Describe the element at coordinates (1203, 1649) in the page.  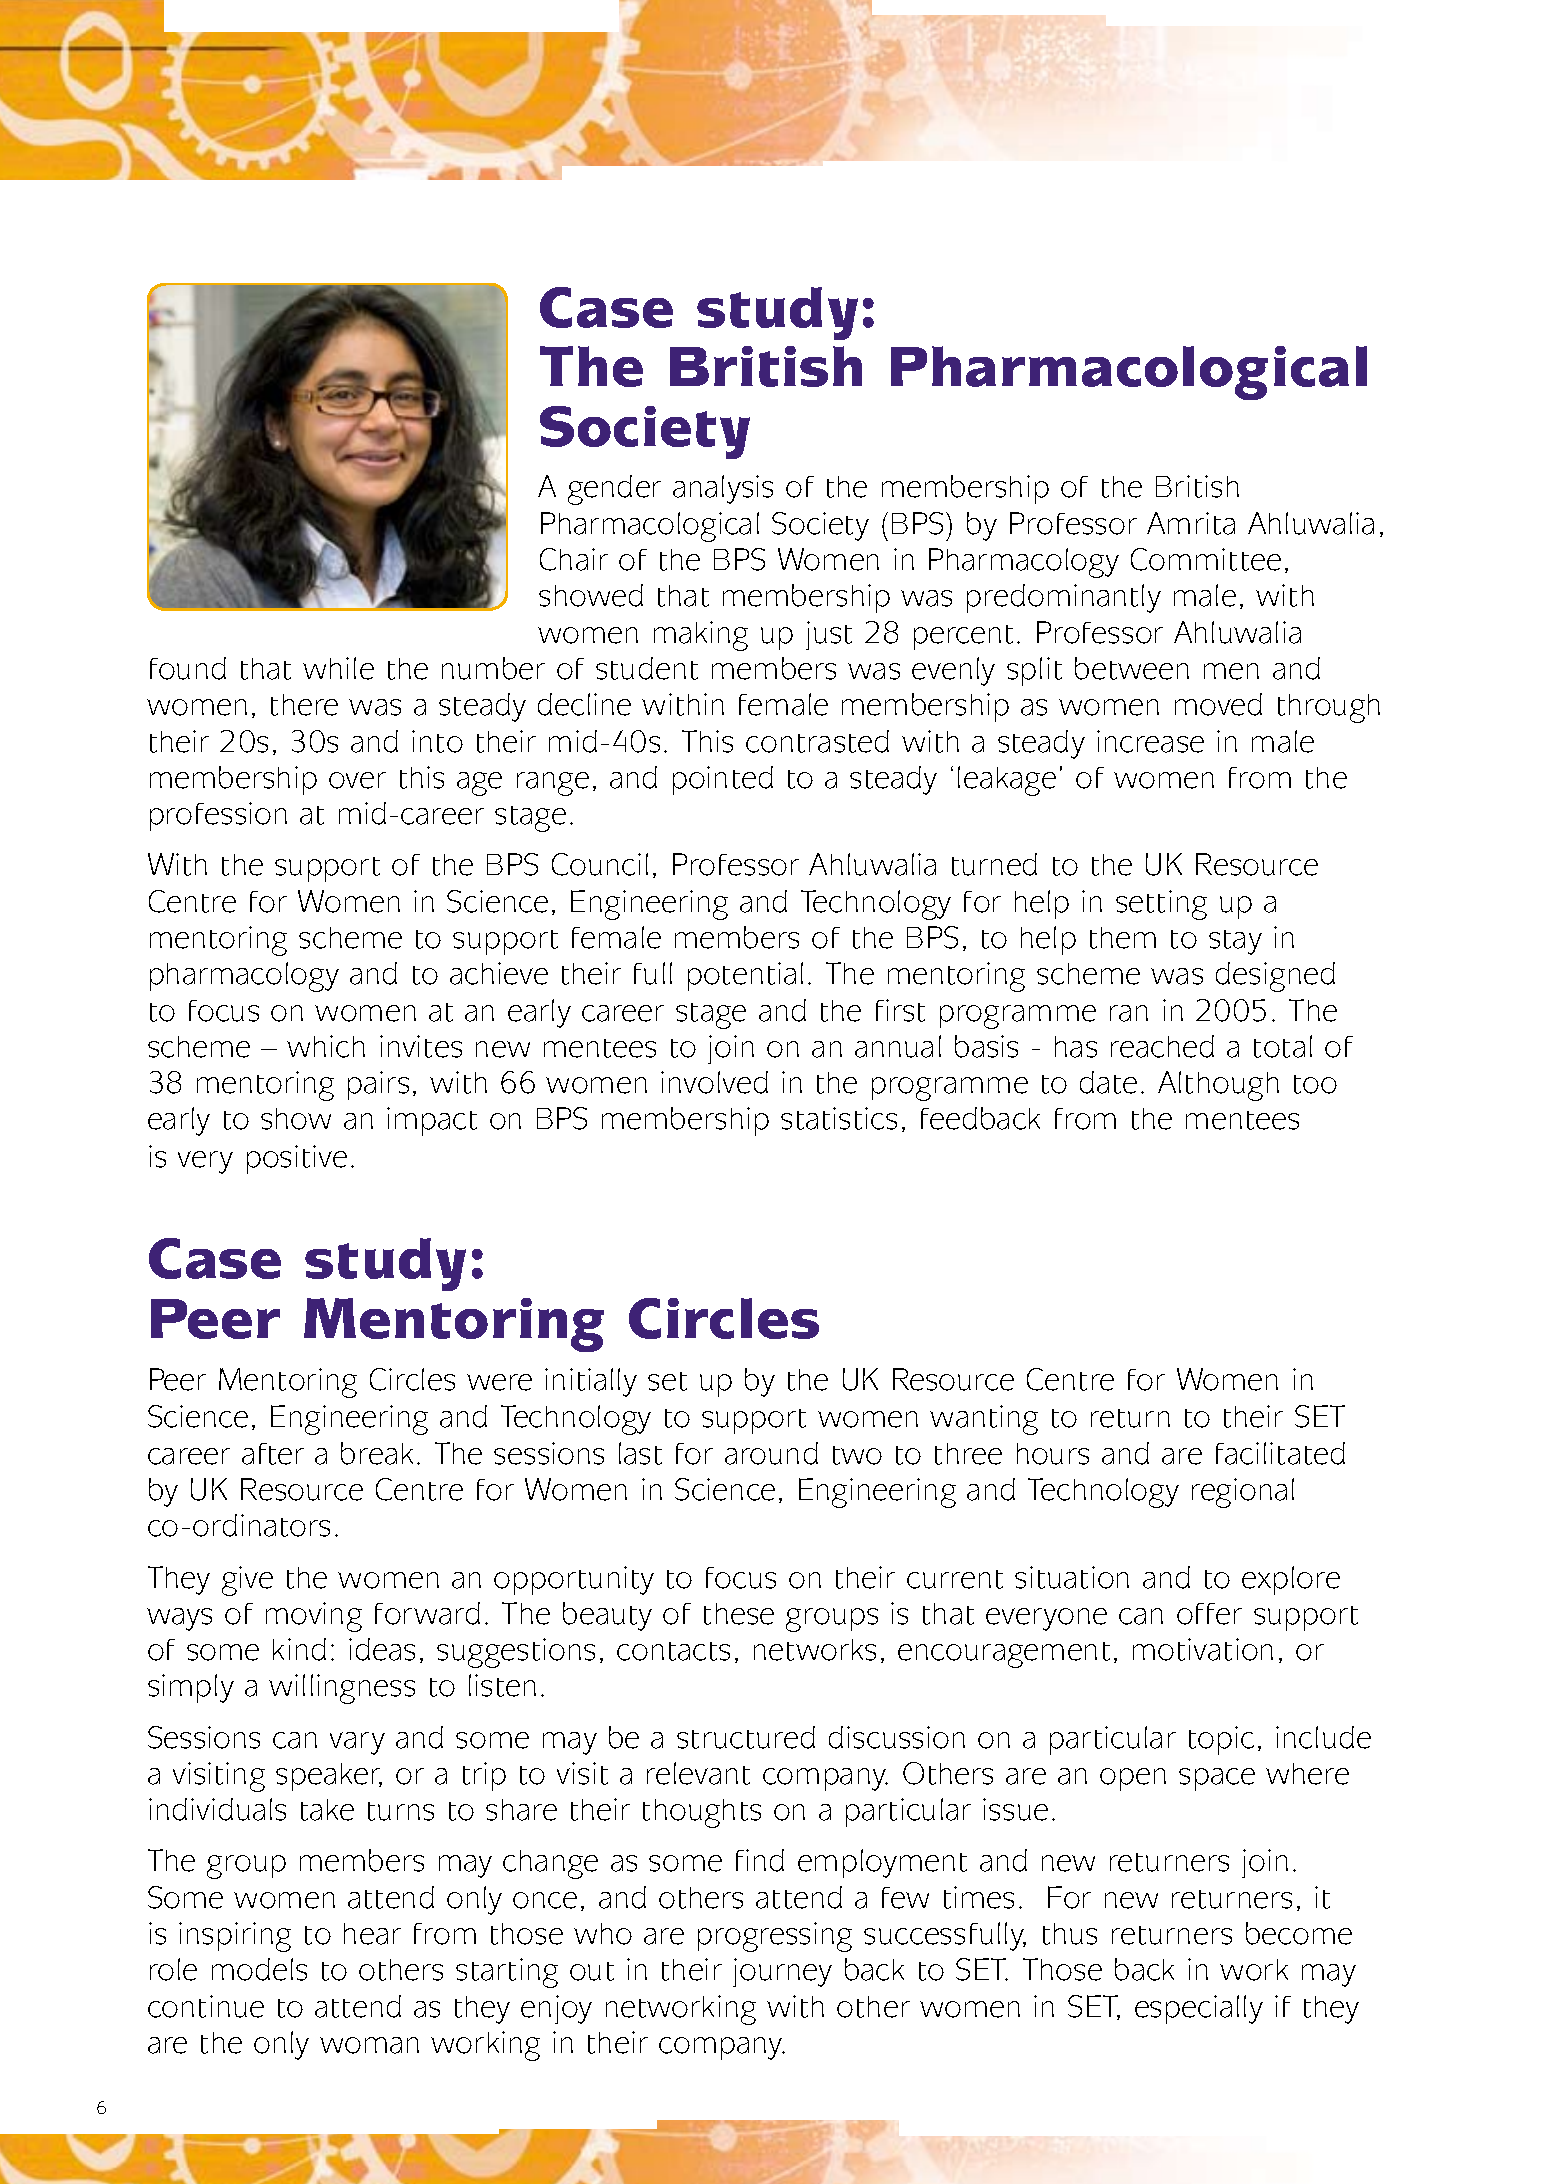
I see `motivation` at that location.
